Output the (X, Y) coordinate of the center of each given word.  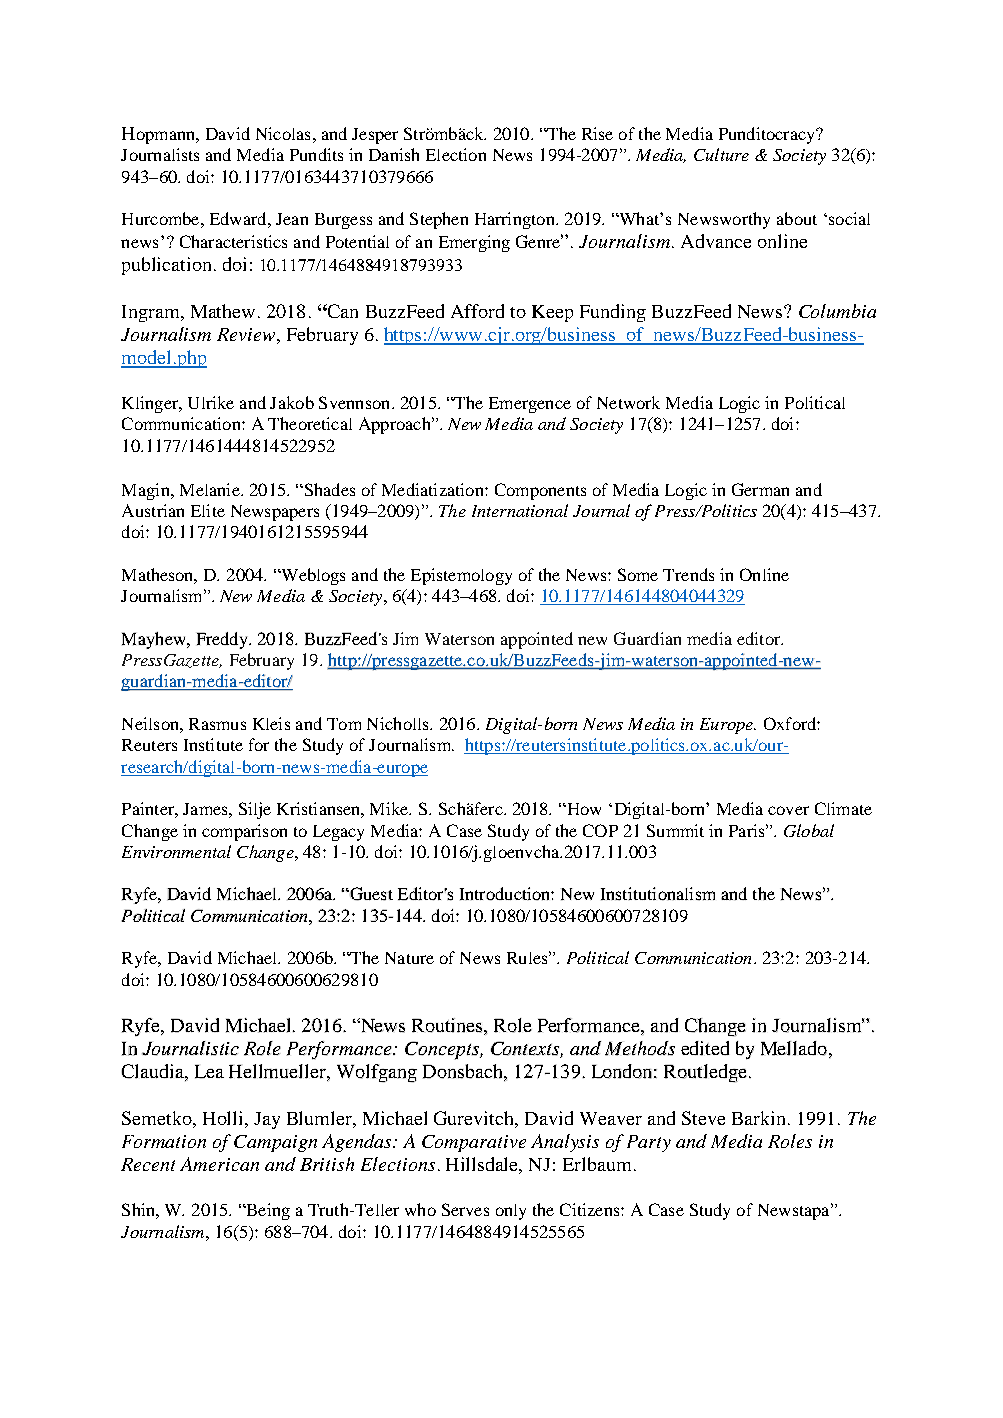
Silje (255, 810)
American (219, 1164)
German (760, 489)
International (520, 510)
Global (809, 830)
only (511, 1212)
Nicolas (283, 133)
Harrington (516, 220)
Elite (208, 510)
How (583, 809)
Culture (721, 154)
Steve (703, 1118)
